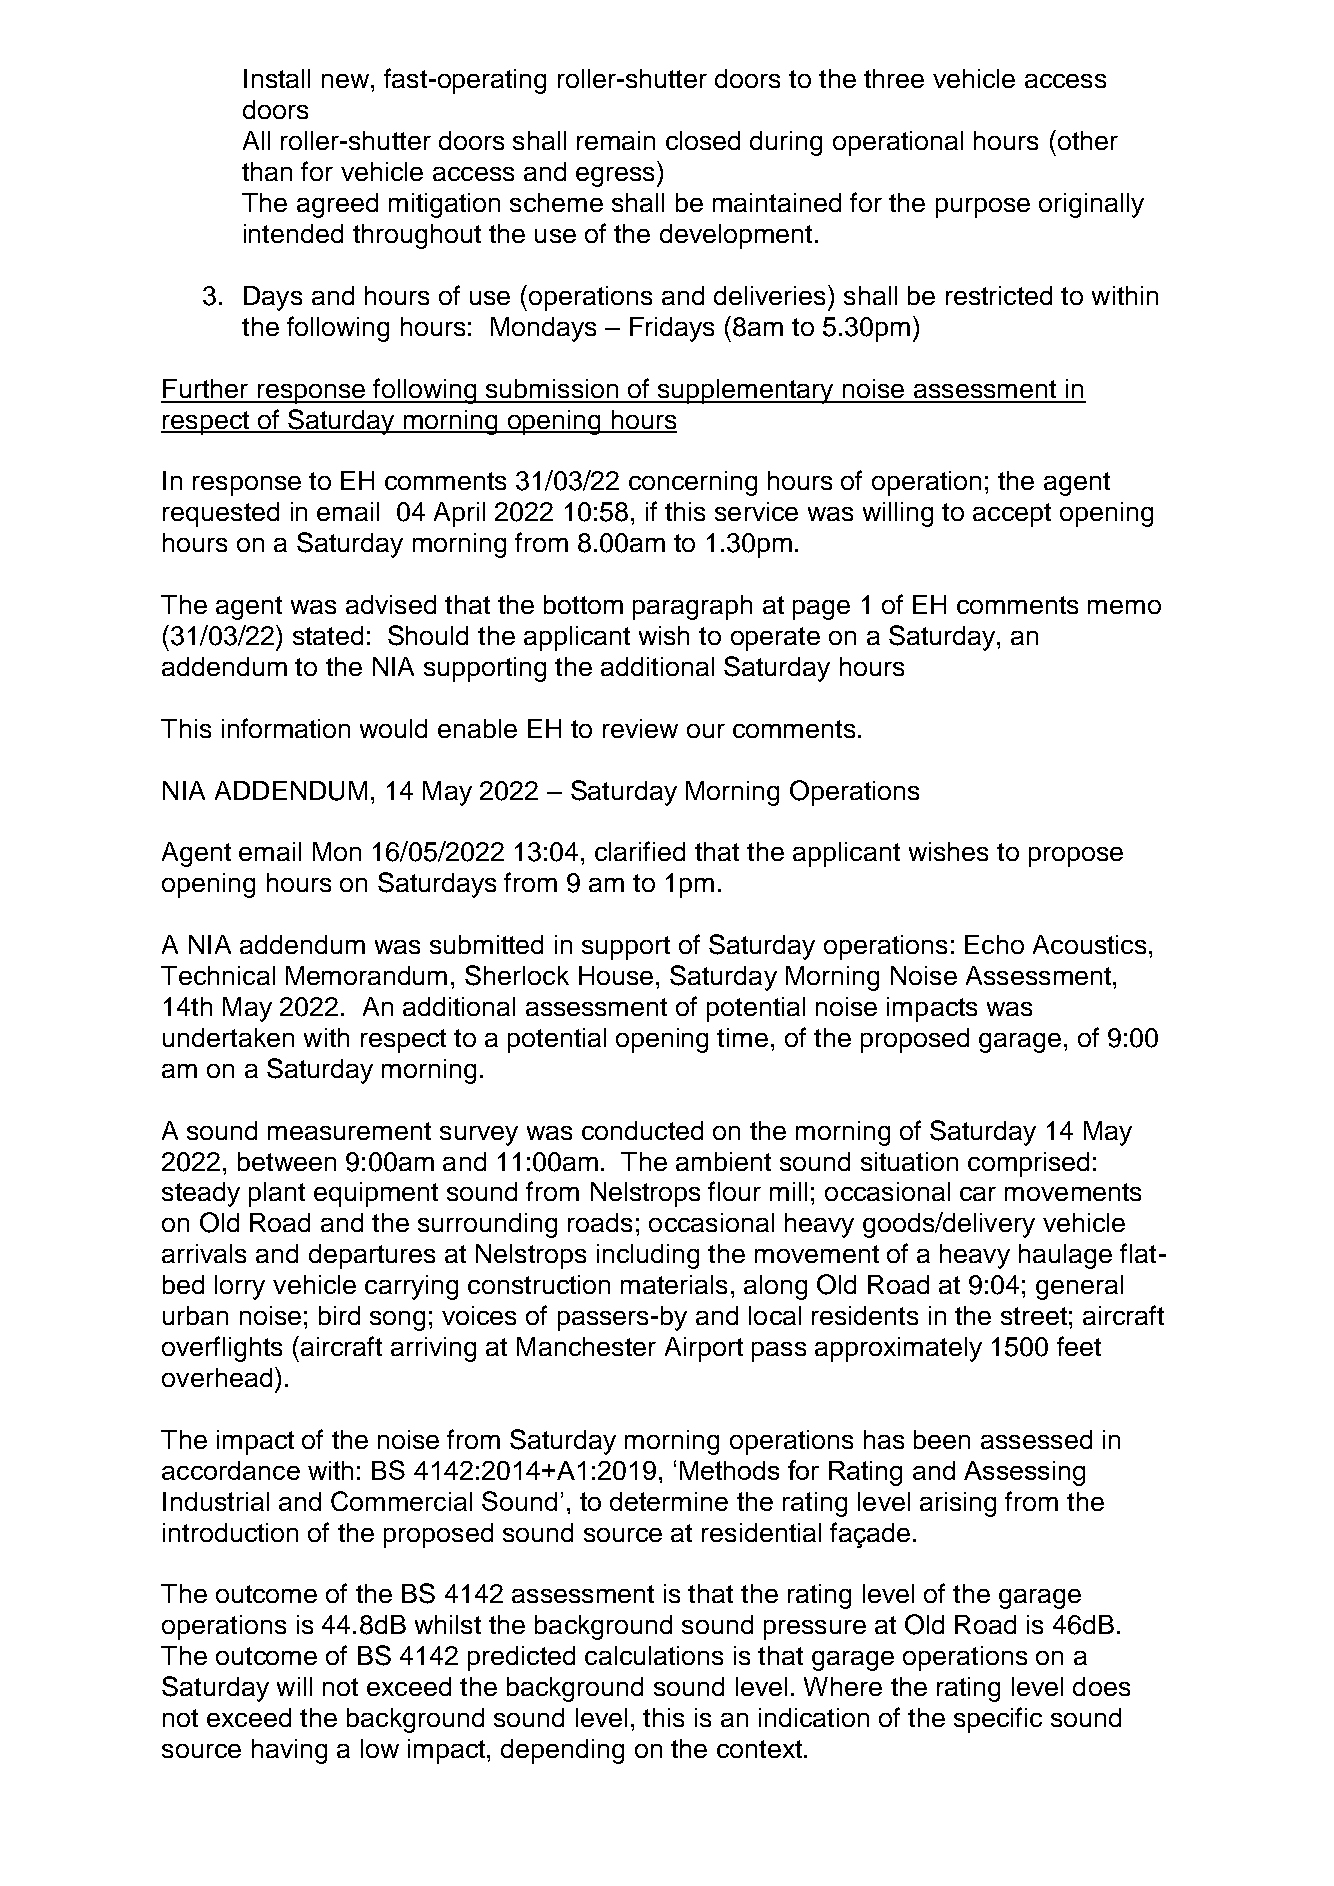 The image size is (1334, 1886). What do you see at coordinates (654, 1655) in the screenshot?
I see `calculations` at bounding box center [654, 1655].
